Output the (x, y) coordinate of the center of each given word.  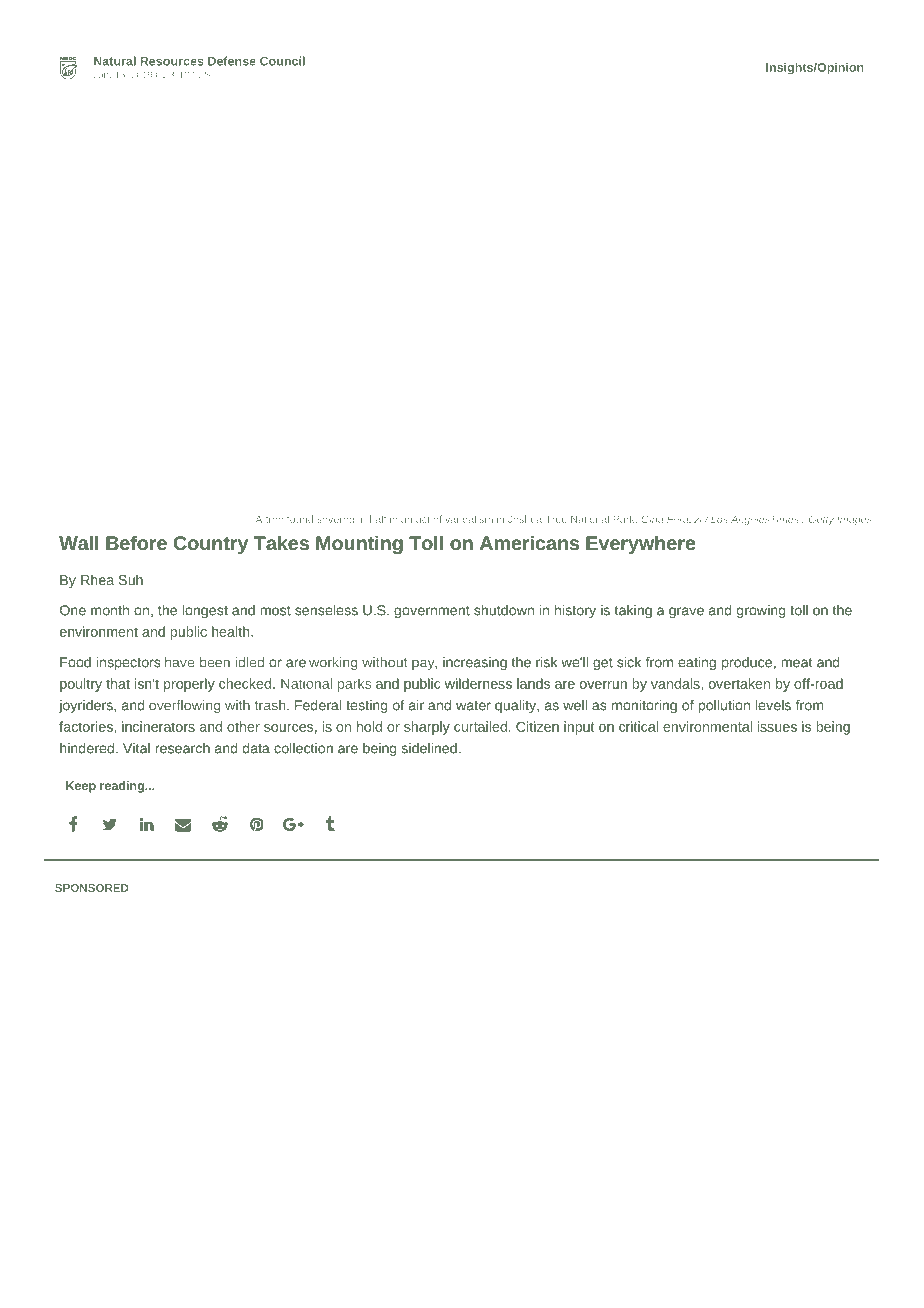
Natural (115, 61)
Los (719, 519)
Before (136, 542)
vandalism (469, 519)
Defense (232, 61)
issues (777, 726)
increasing (475, 663)
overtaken (739, 683)
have (179, 662)
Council (282, 61)
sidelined (429, 748)
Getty (821, 520)
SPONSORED (92, 888)
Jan (102, 74)
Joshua (525, 519)
